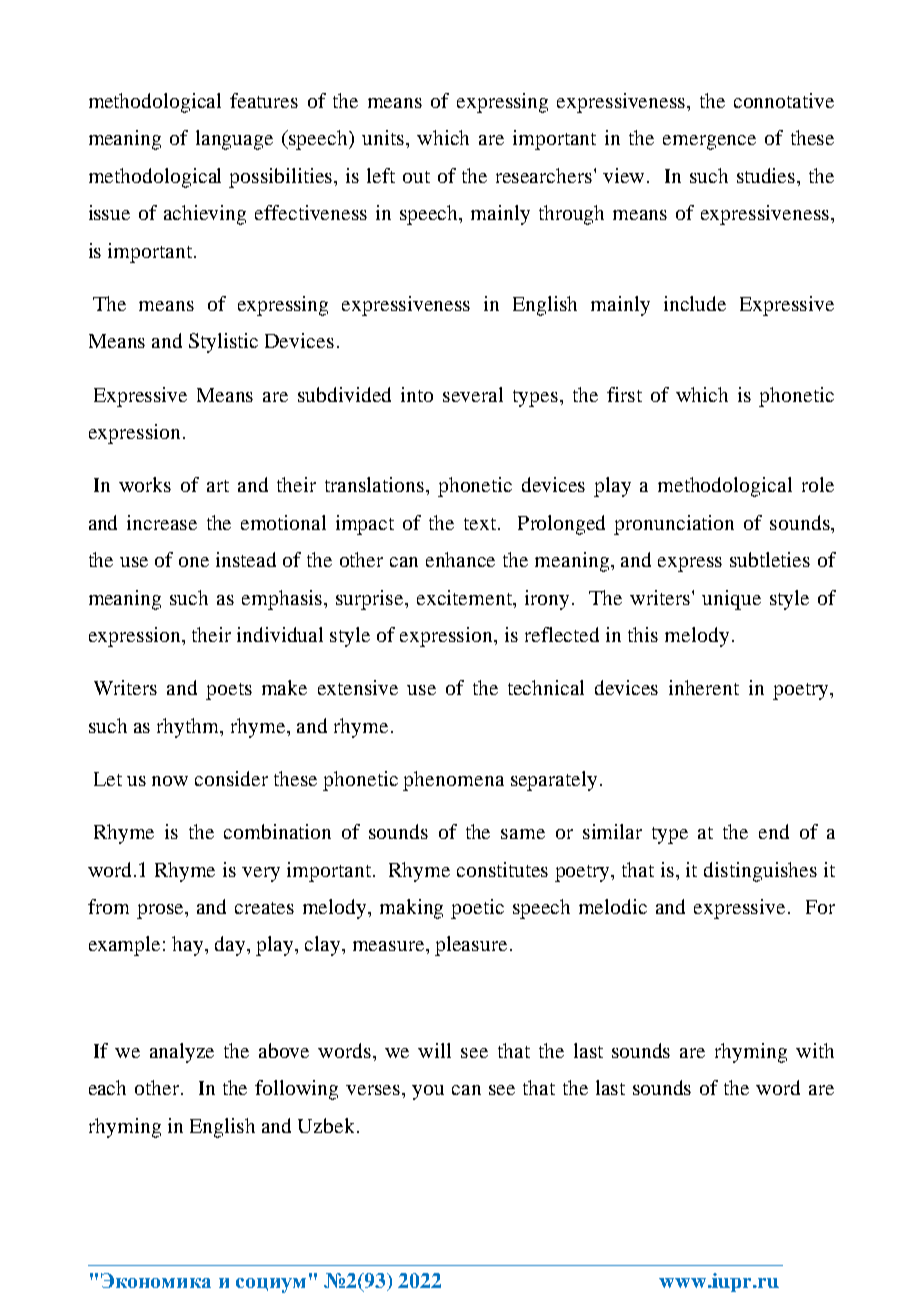 This page has width=924, height=1308. I want to click on end, so click(774, 831).
